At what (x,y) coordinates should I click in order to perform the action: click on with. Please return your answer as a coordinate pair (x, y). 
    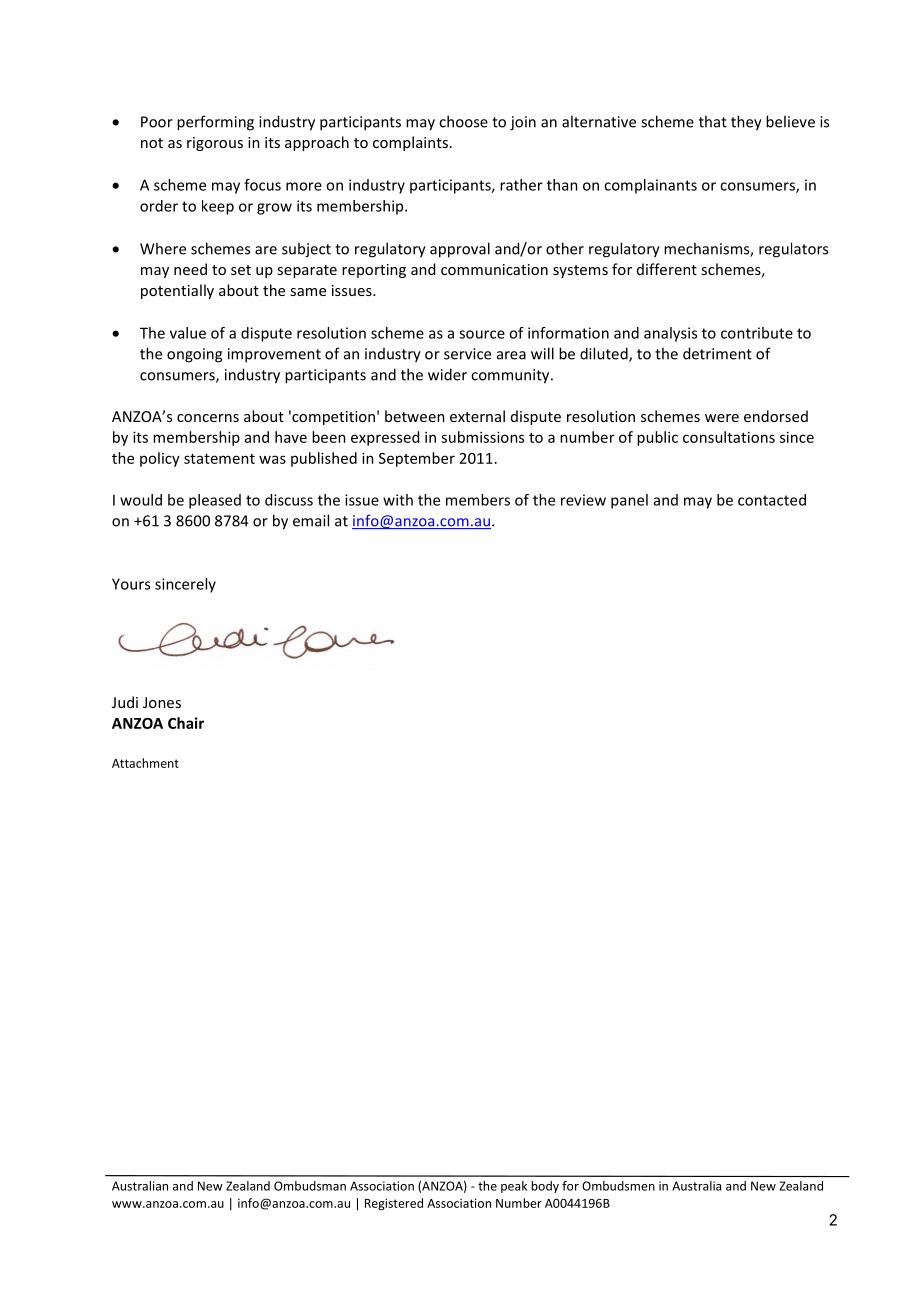
    Looking at the image, I should click on (398, 500).
